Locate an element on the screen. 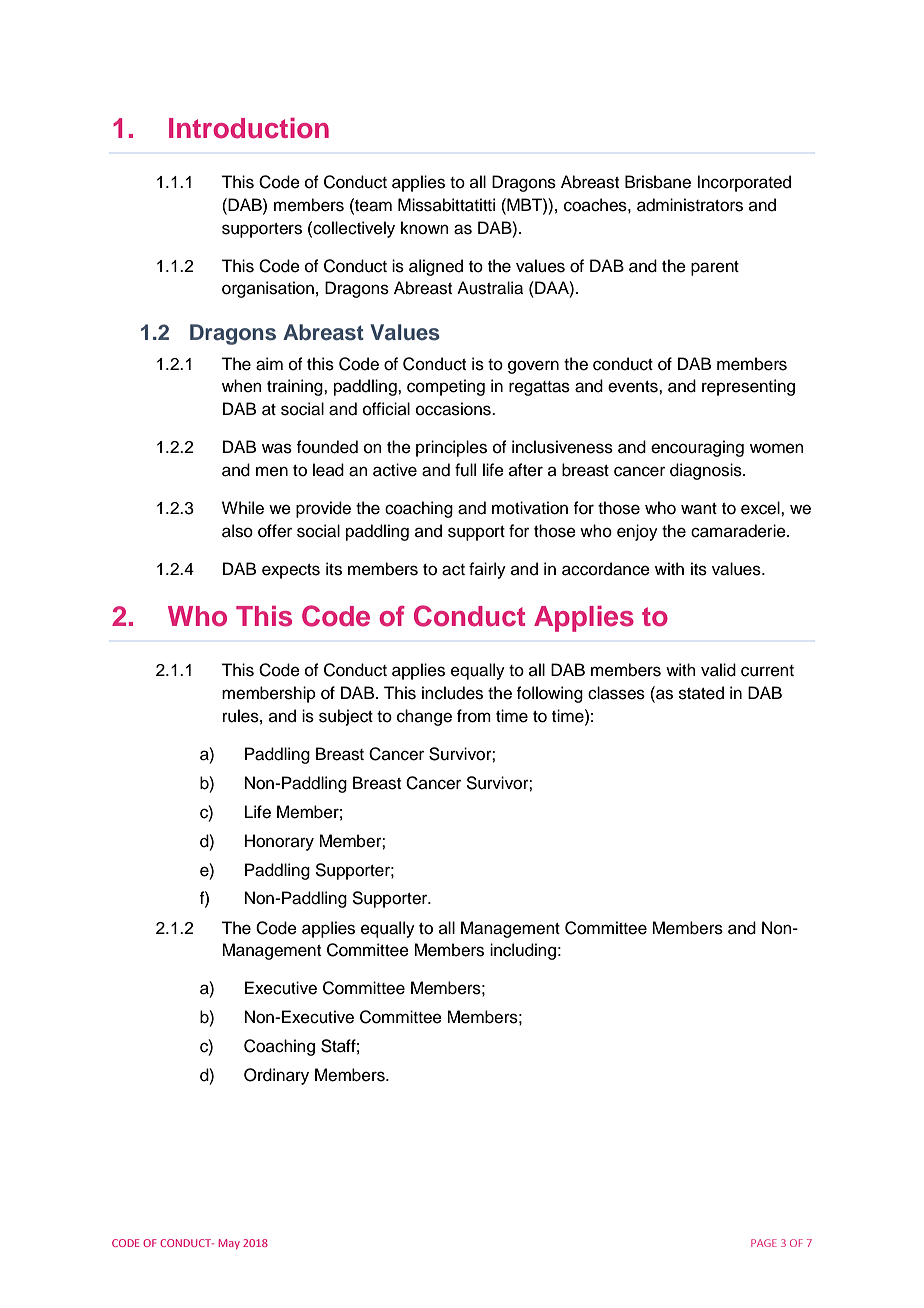 The height and width of the screenshot is (1308, 924). founded is located at coordinates (327, 447).
